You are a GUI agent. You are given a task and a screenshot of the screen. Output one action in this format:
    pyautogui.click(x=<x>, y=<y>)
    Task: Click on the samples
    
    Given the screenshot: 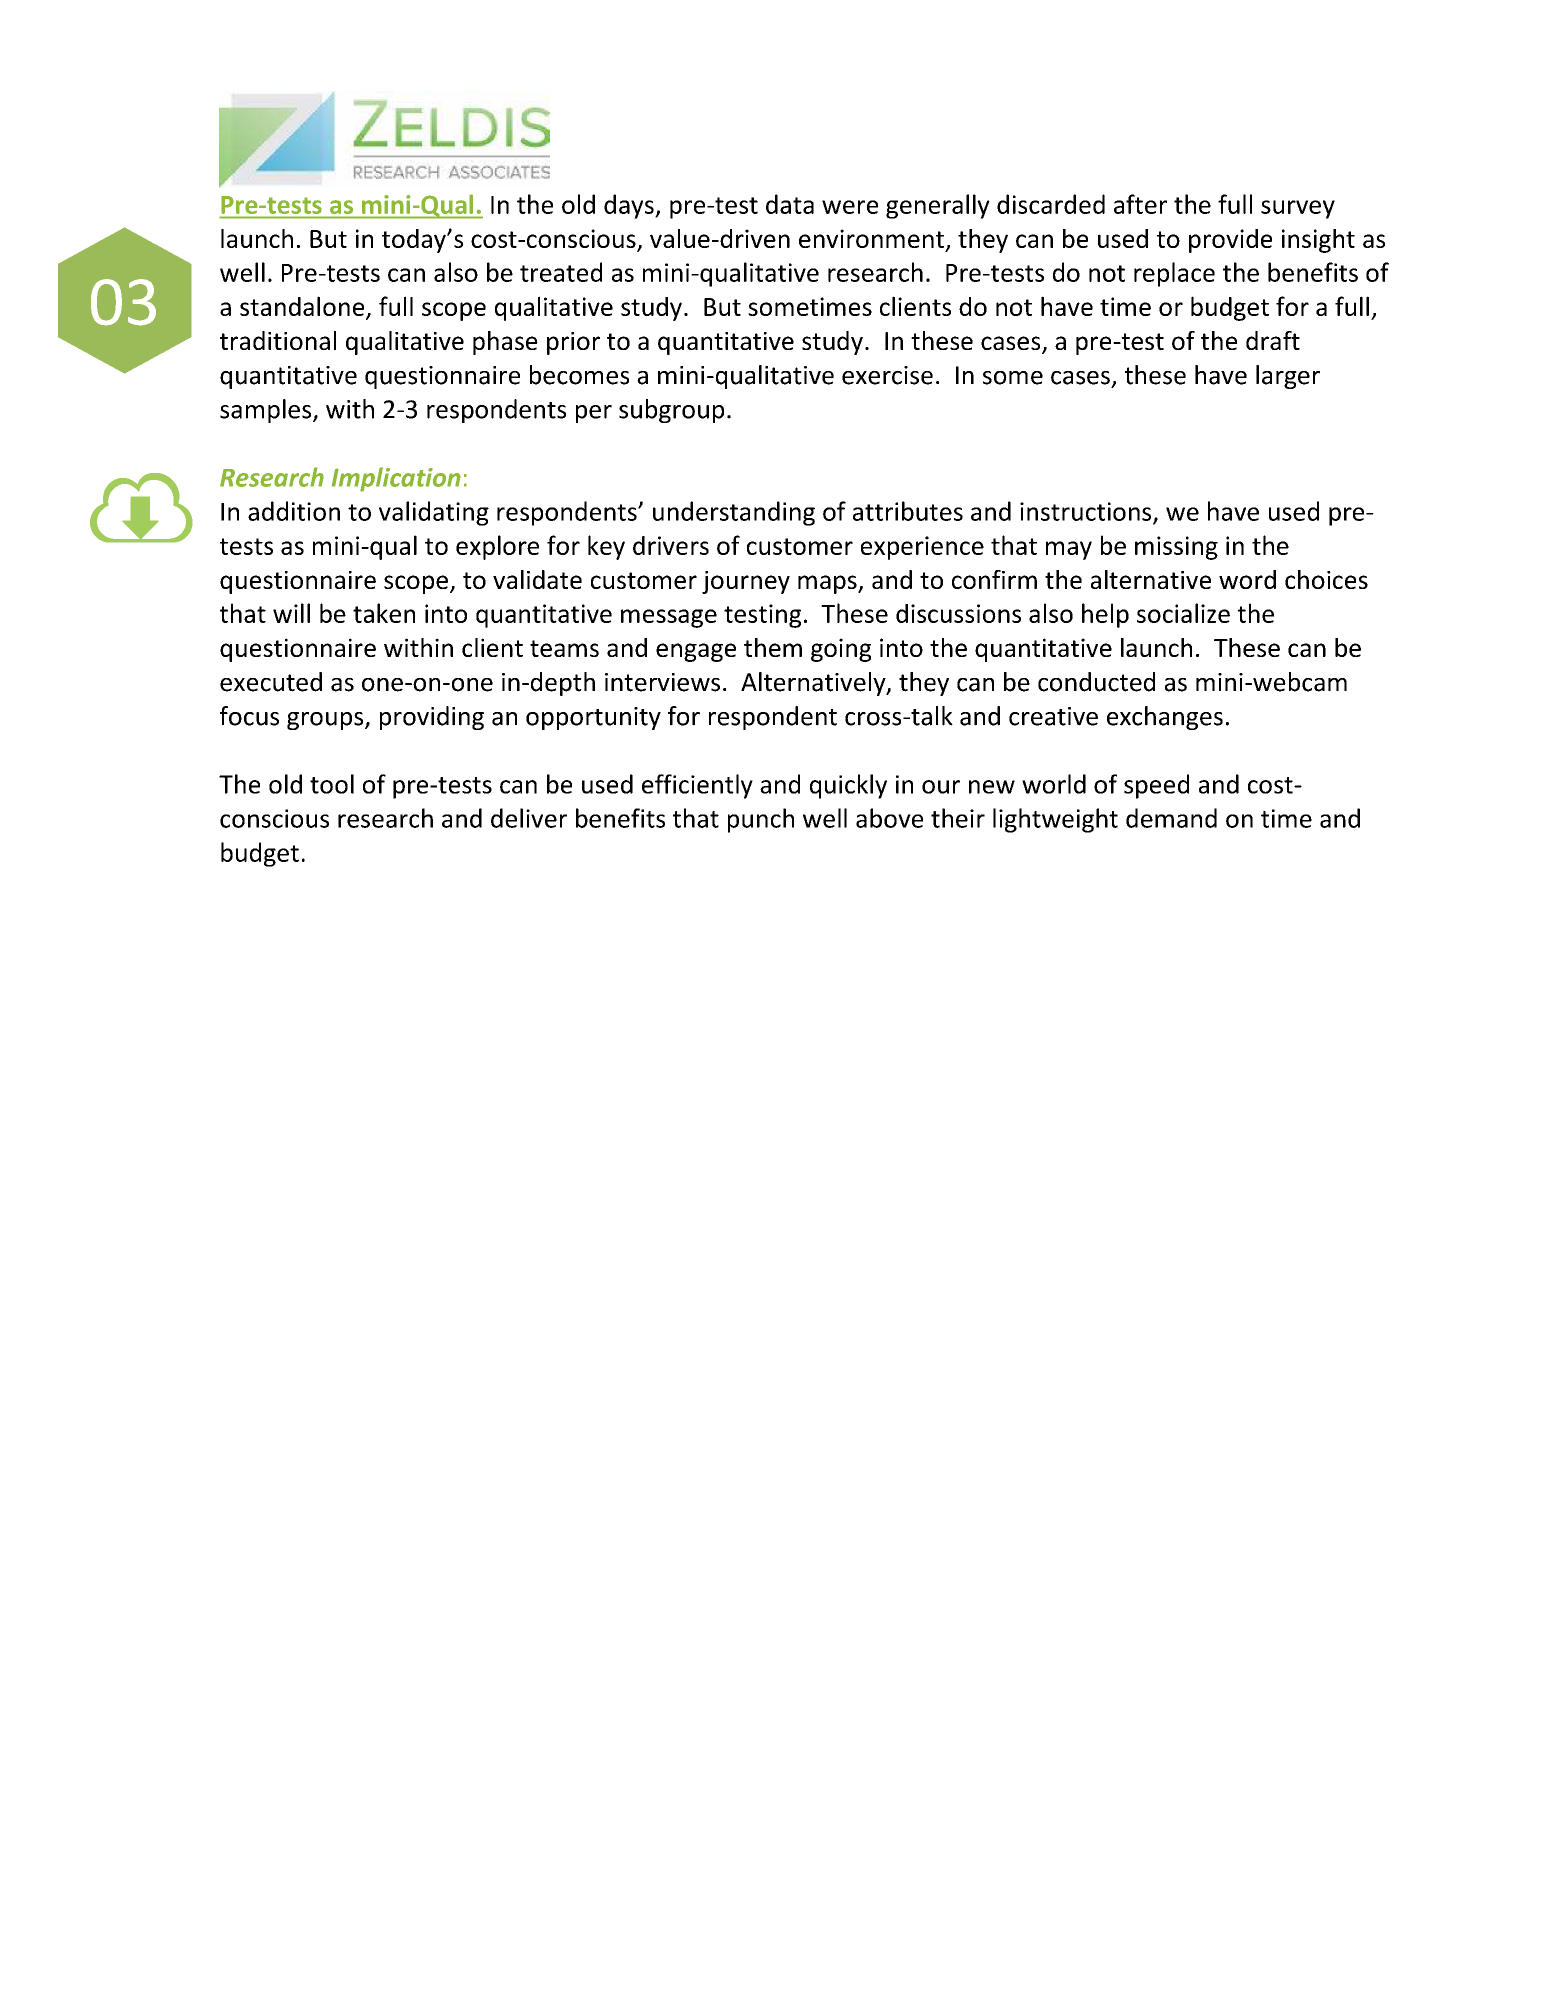 What is the action you would take?
    pyautogui.click(x=267, y=411)
